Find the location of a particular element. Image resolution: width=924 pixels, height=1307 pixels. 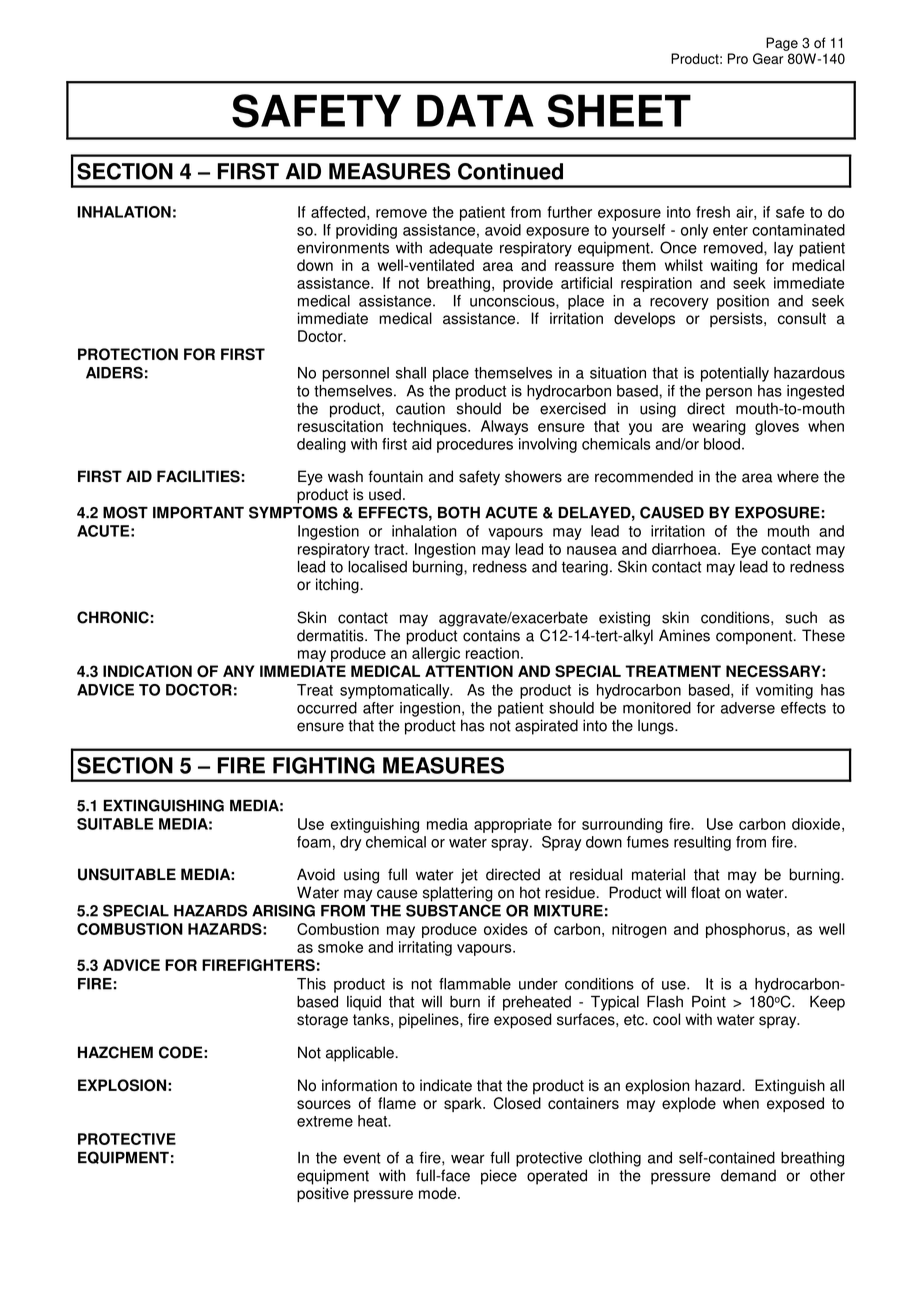

demand is located at coordinates (748, 1175).
